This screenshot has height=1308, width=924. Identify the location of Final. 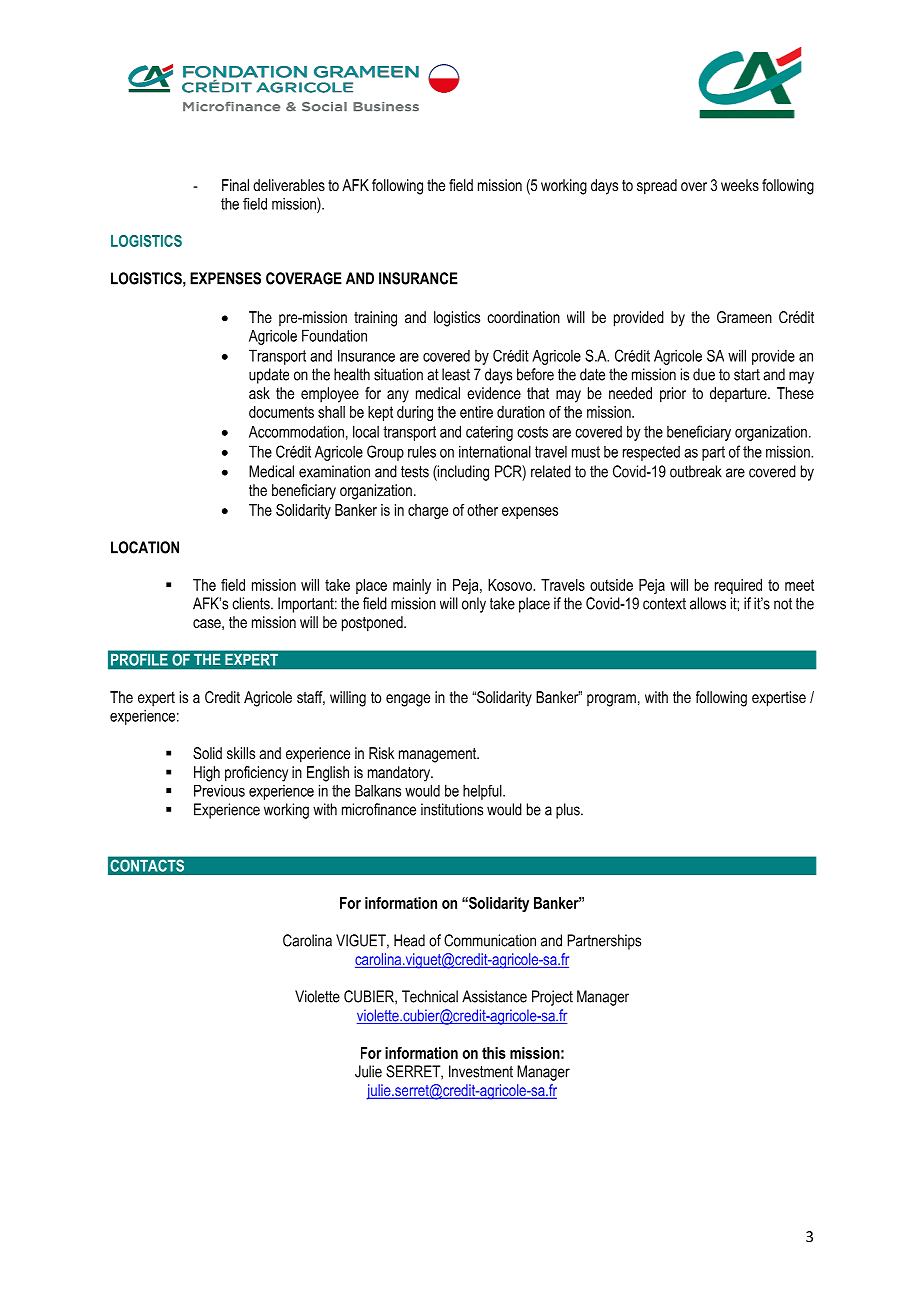
(235, 185).
